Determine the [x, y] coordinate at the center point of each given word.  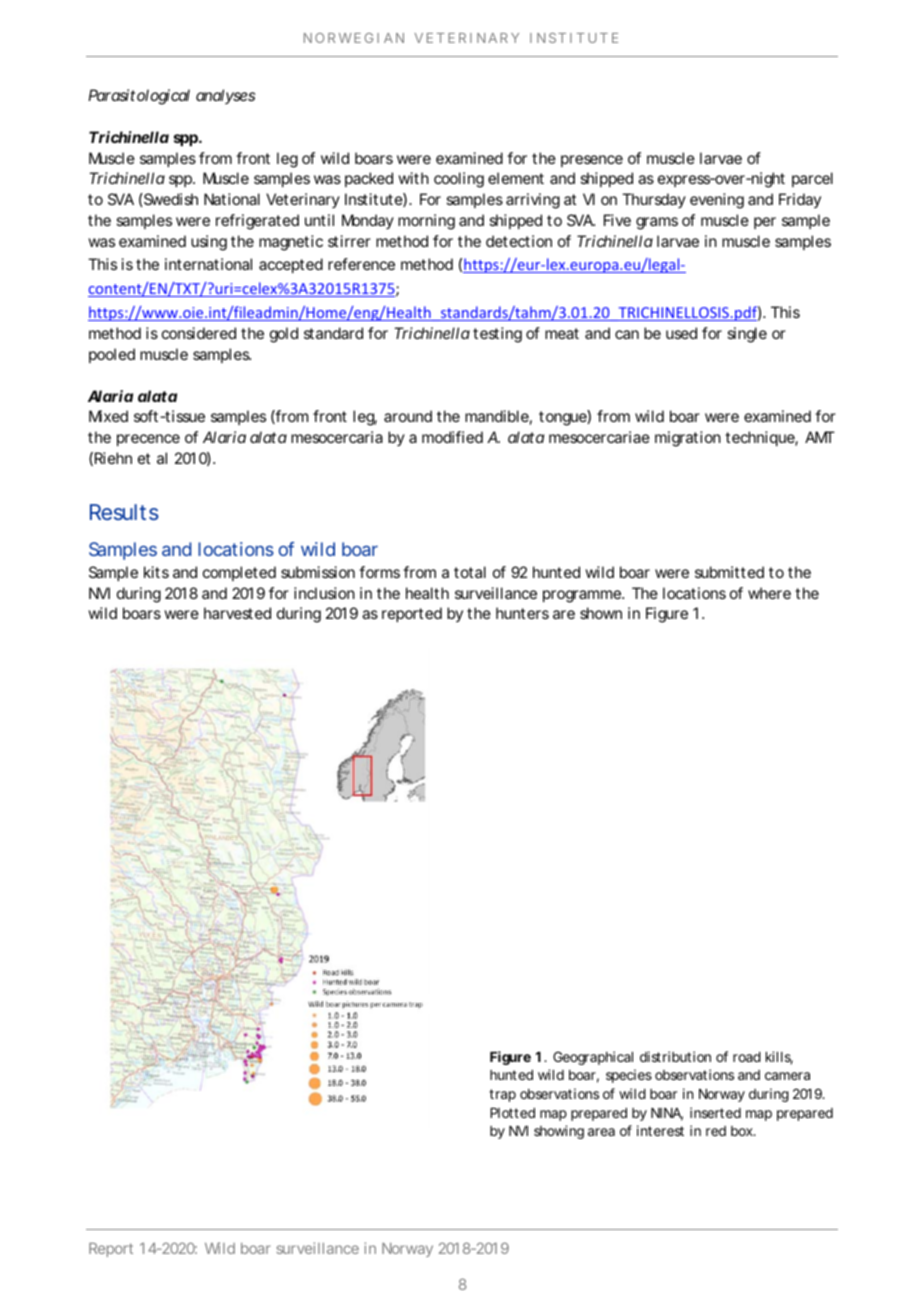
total [470, 572]
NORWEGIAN [354, 38]
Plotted [512, 1113]
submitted [729, 572]
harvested [237, 613]
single [747, 335]
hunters [522, 613]
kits [156, 572]
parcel [812, 179]
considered [199, 333]
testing [497, 335]
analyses [225, 96]
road [747, 1057]
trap [502, 1095]
